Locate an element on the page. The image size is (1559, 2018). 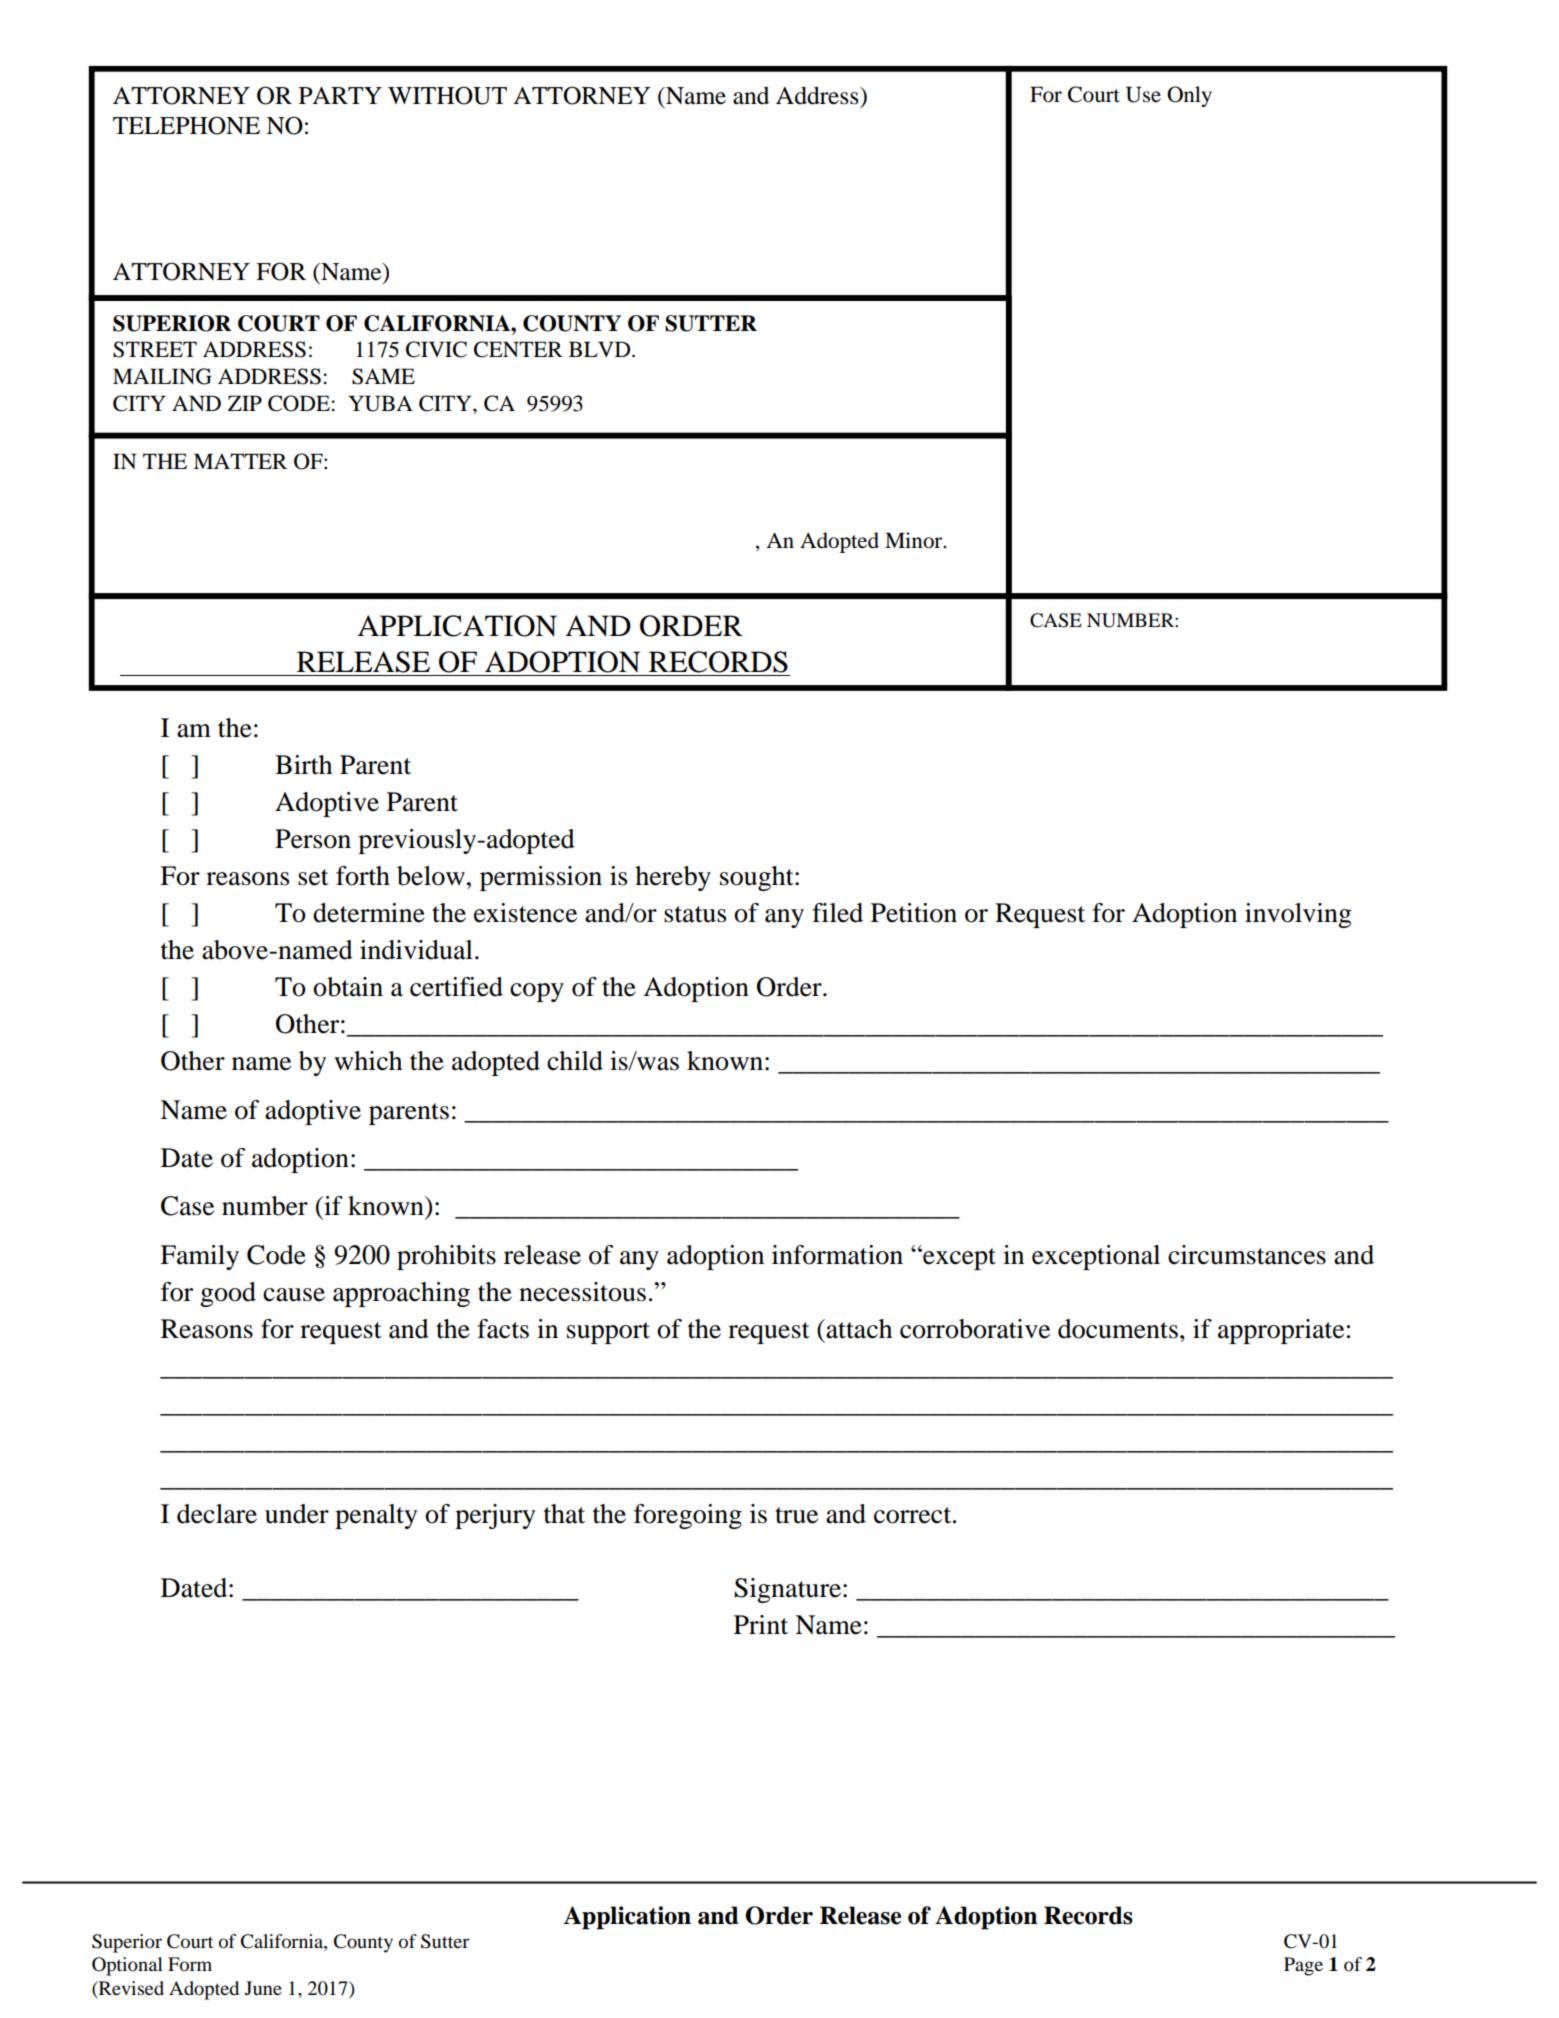
Print is located at coordinates (761, 1625).
